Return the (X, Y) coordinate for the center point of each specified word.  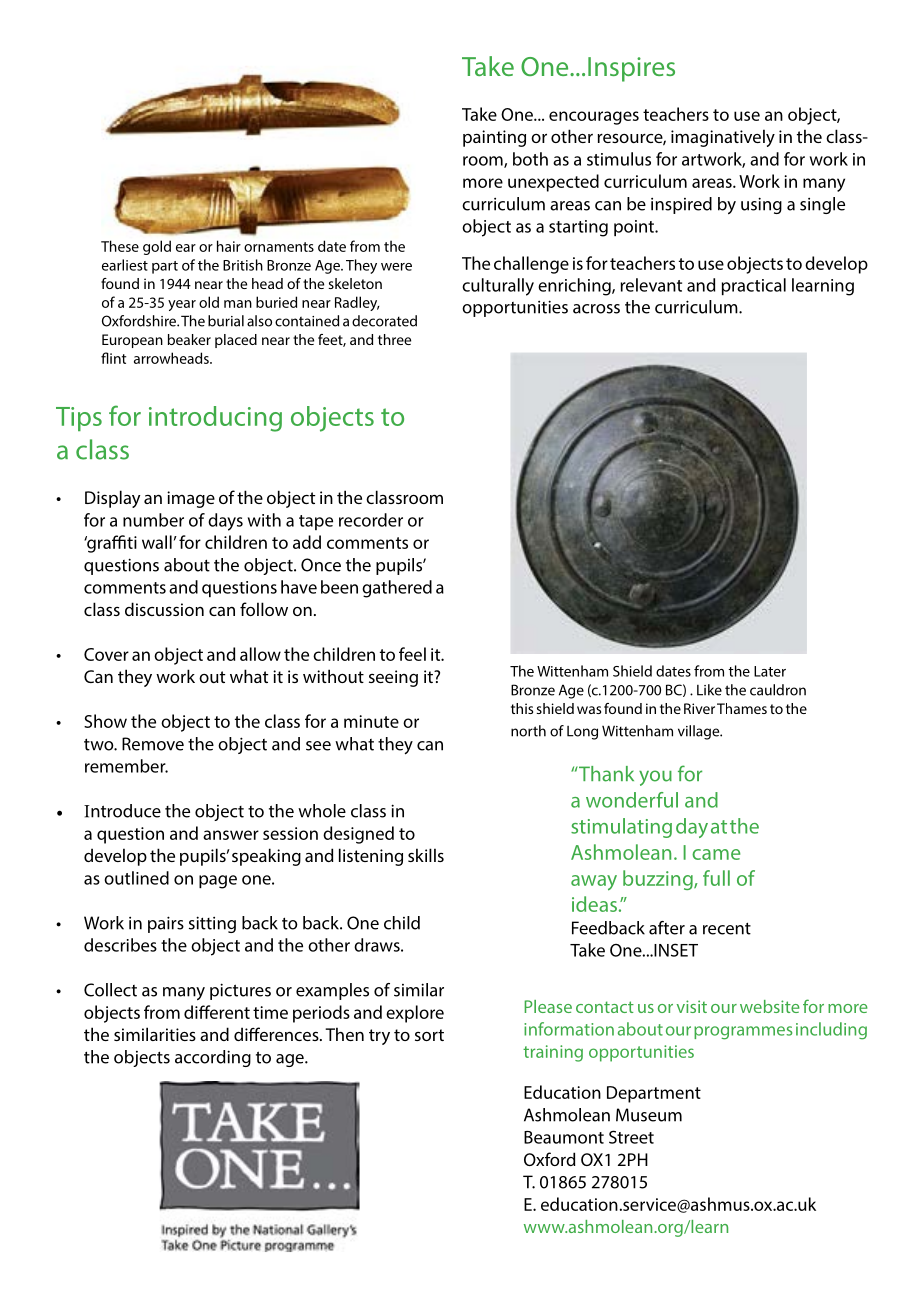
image (191, 499)
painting (494, 138)
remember (126, 766)
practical (754, 286)
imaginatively (723, 138)
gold (157, 247)
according (213, 1058)
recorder (371, 520)
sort (429, 1035)
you (655, 778)
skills (426, 855)
